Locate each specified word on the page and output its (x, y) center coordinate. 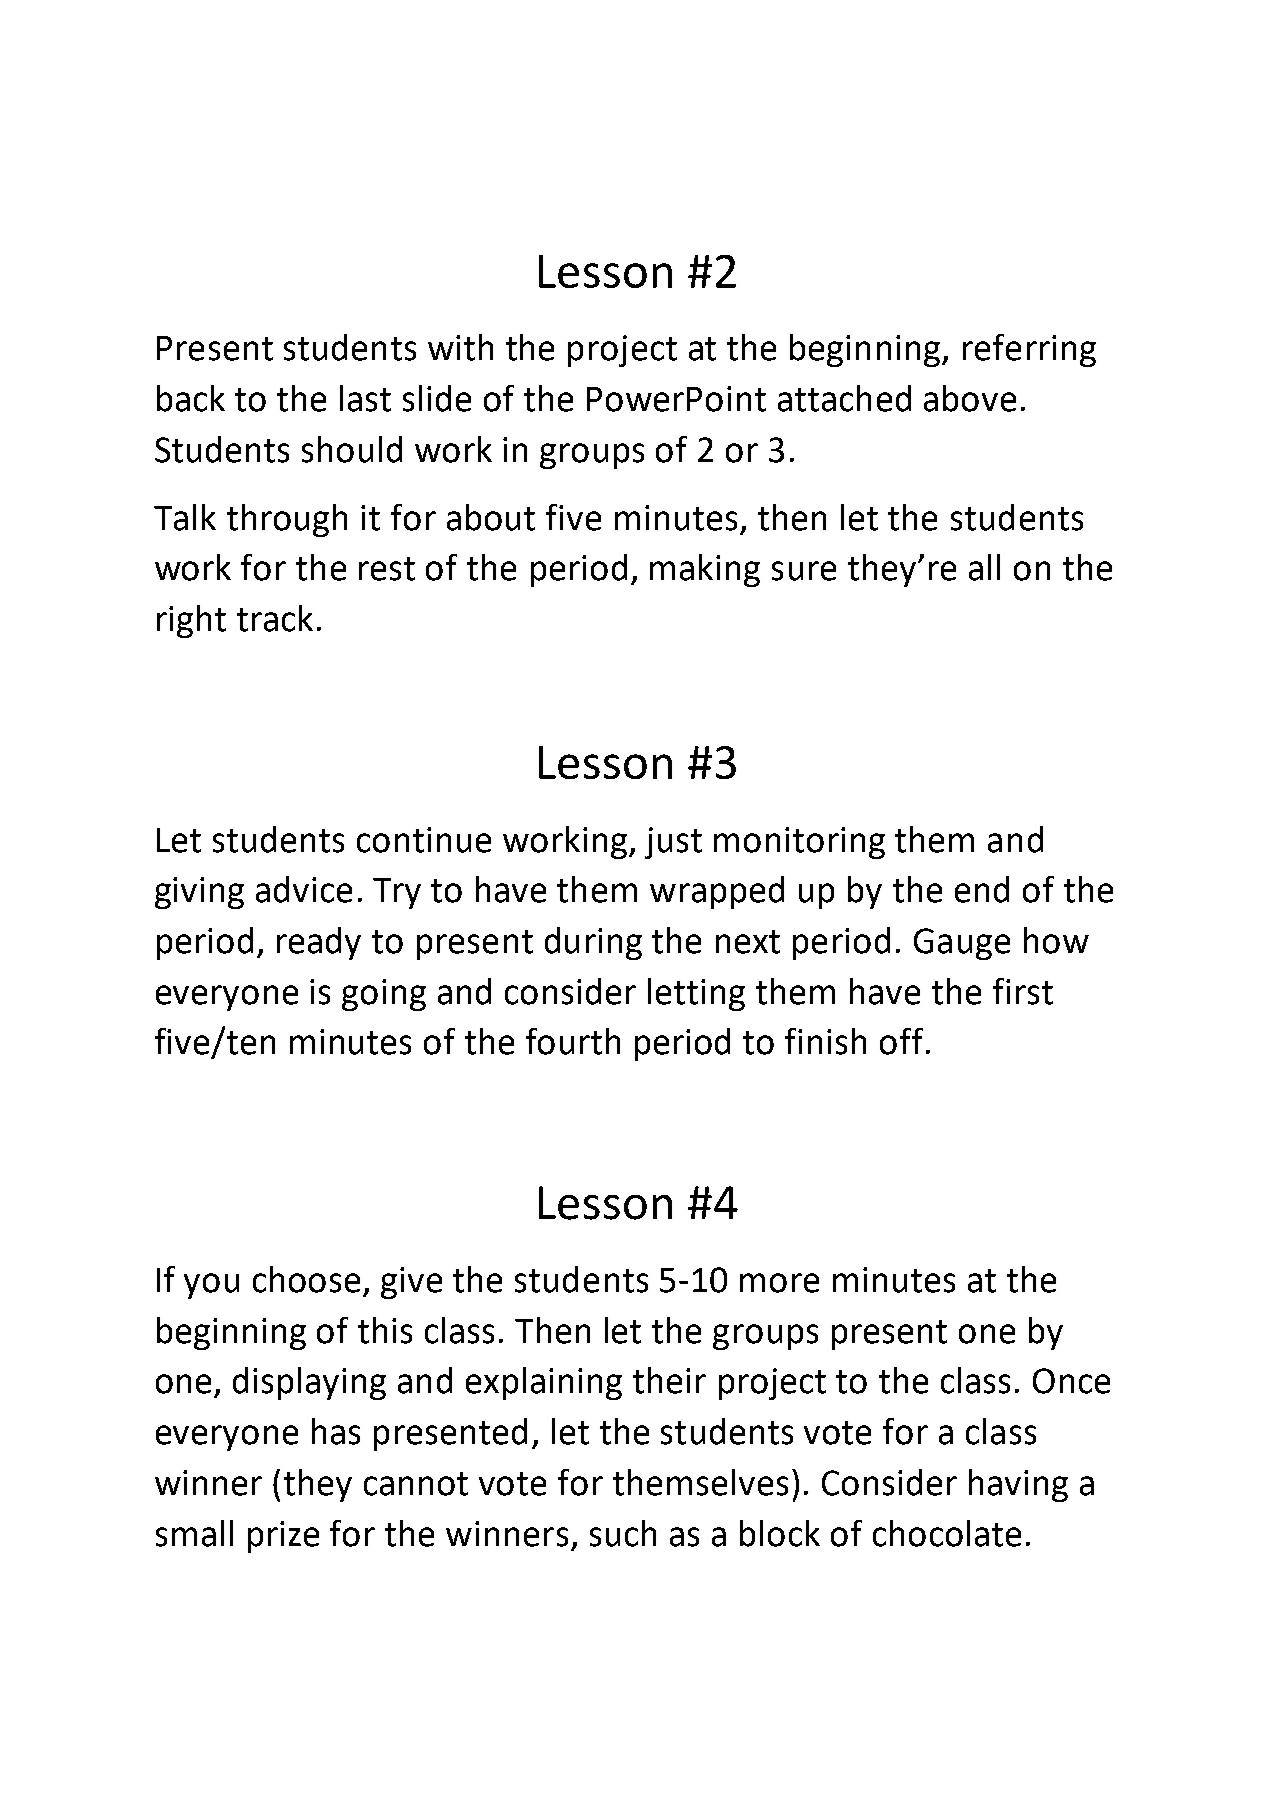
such (623, 1533)
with (460, 347)
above (970, 398)
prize (283, 1537)
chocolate (947, 1533)
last (365, 398)
